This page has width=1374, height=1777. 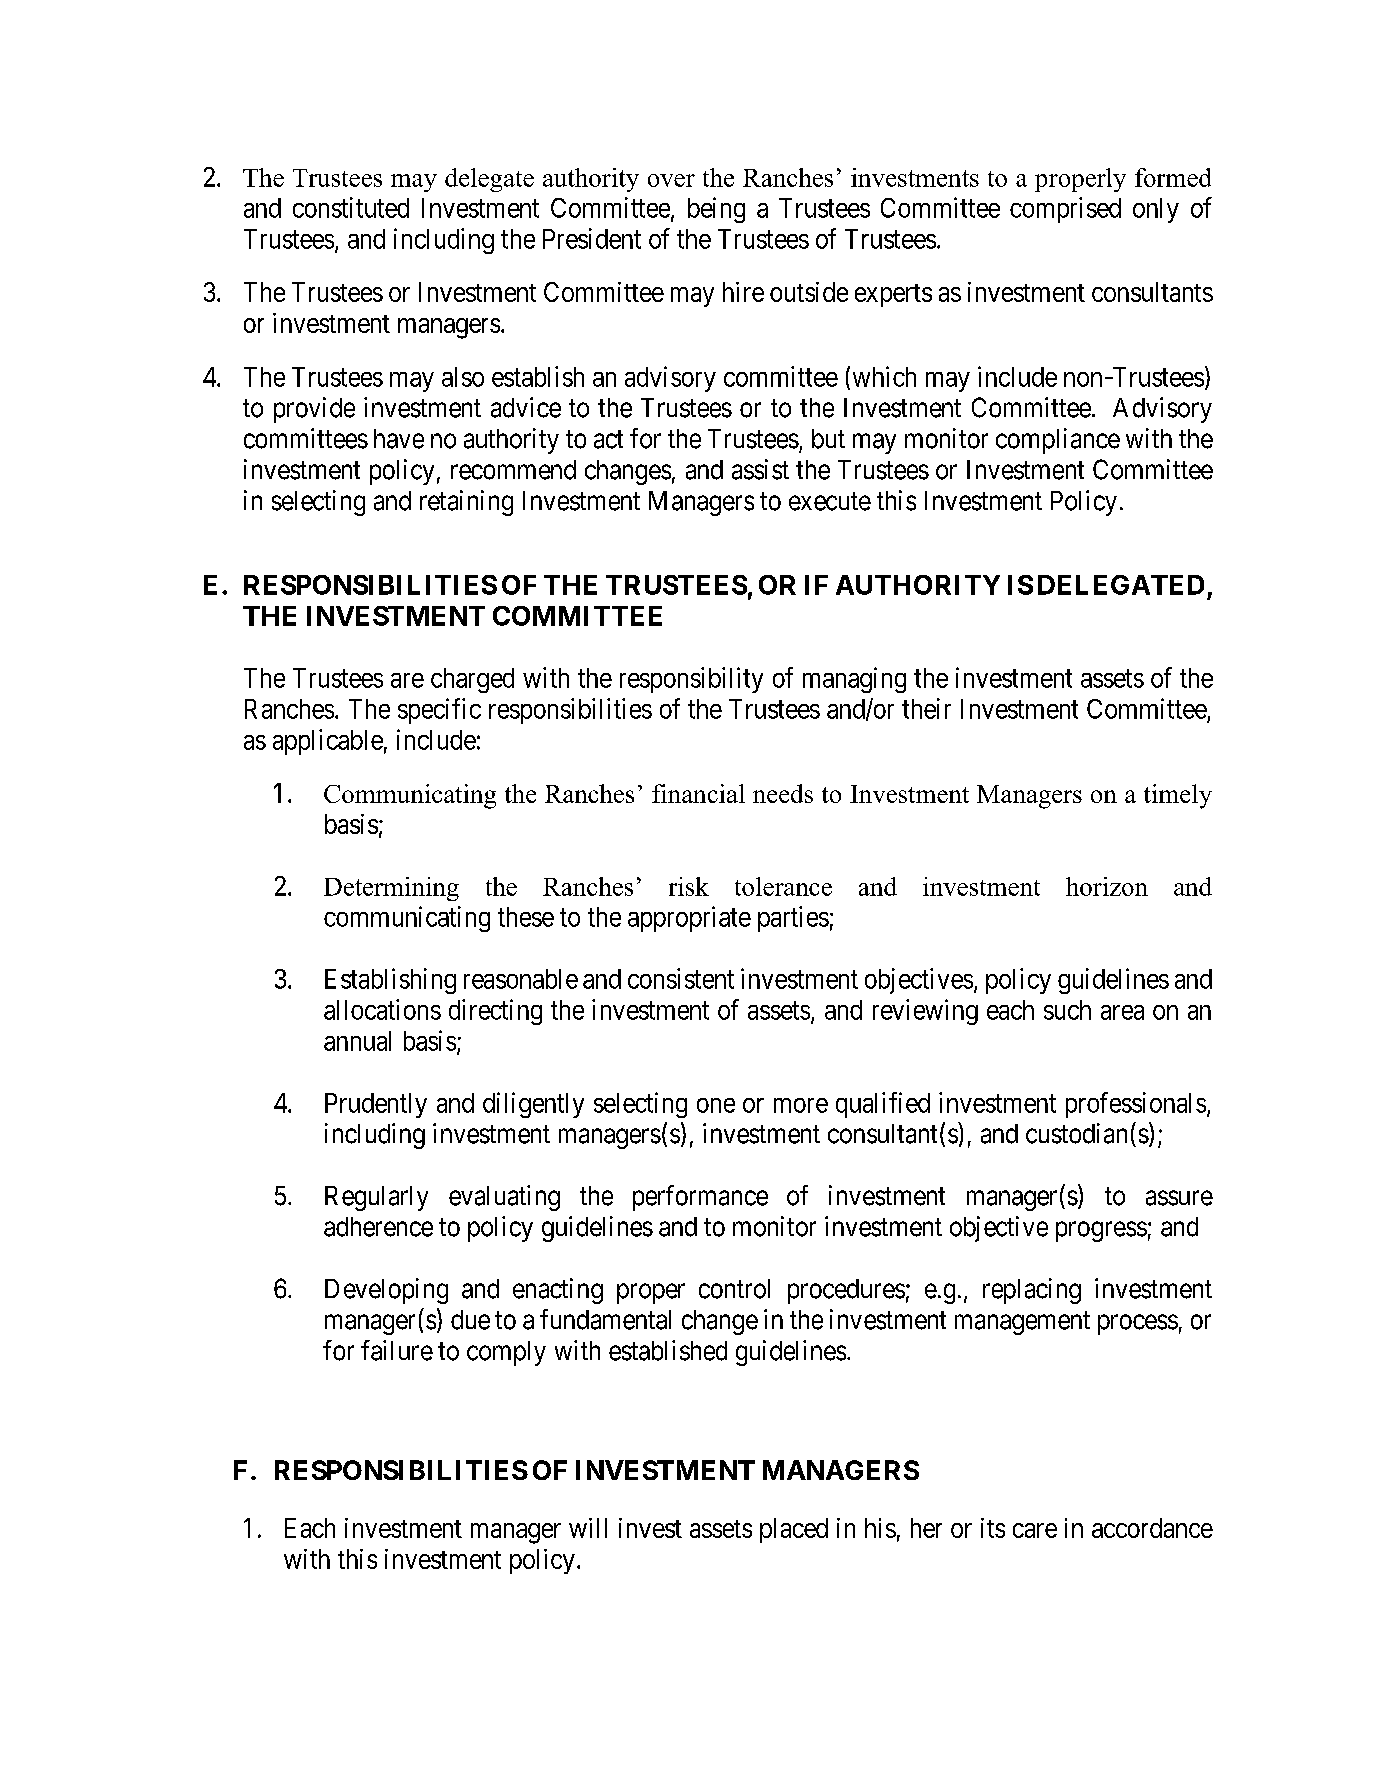 What do you see at coordinates (351, 207) in the page?
I see `constituted` at bounding box center [351, 207].
